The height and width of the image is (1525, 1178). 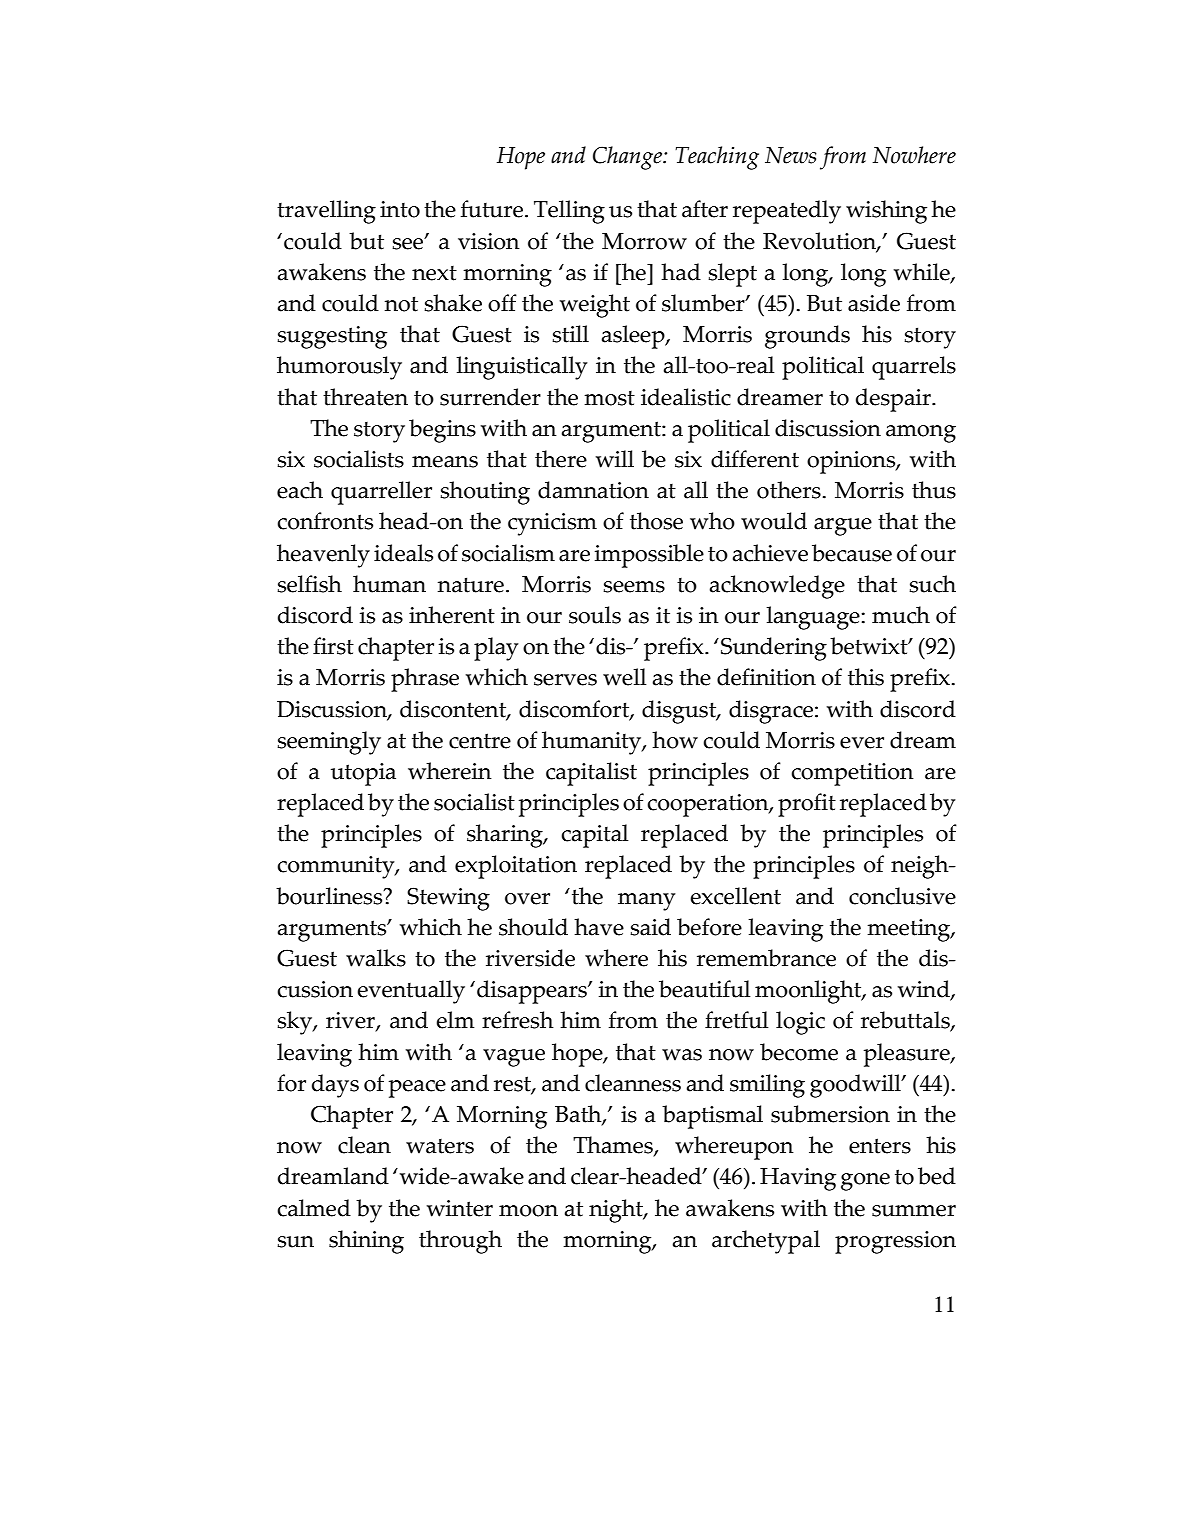 I want to click on Change, so click(x=628, y=158).
